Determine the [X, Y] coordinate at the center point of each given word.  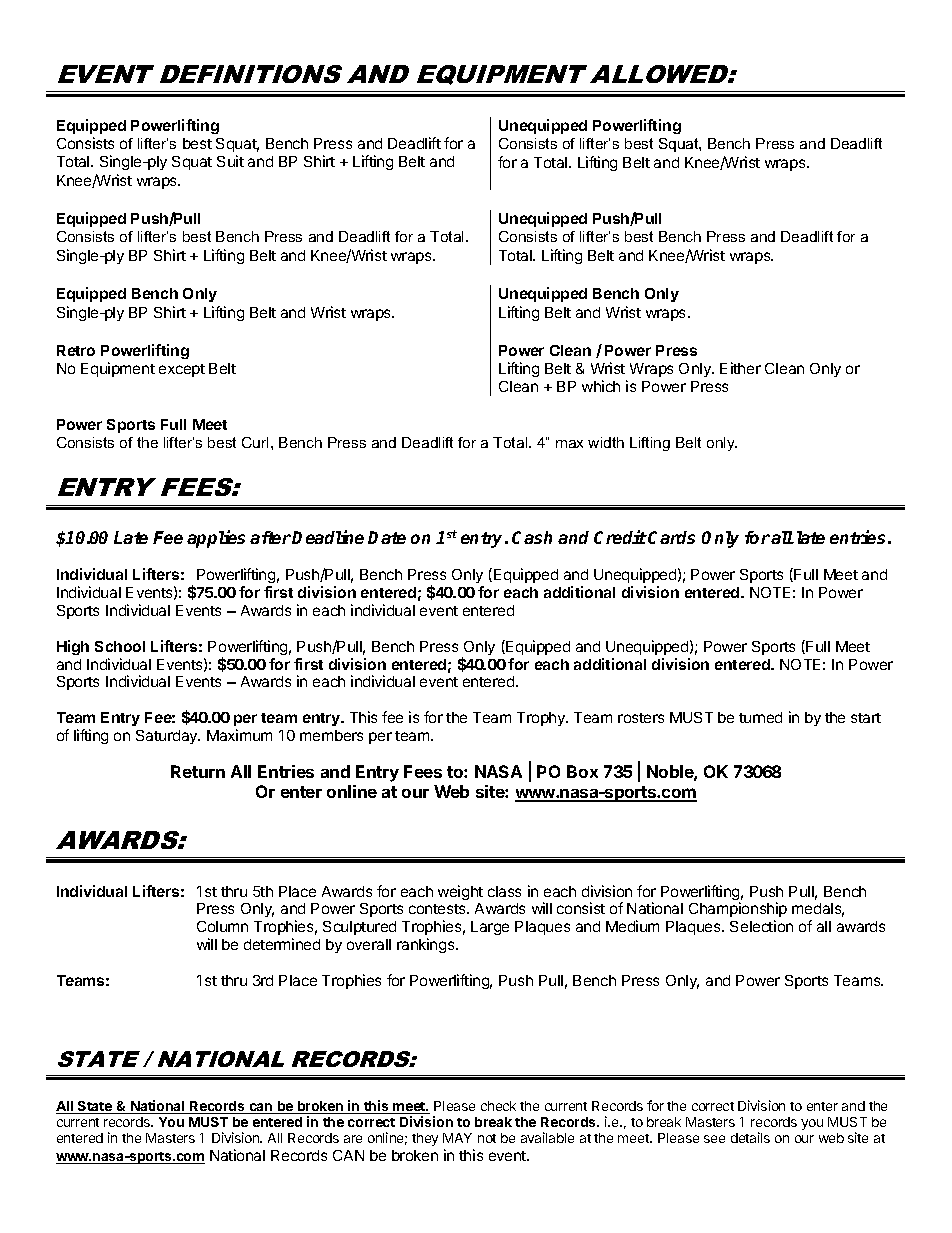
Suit [230, 161]
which [601, 386]
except [182, 370]
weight [460, 892]
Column [222, 926]
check [498, 1106]
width [606, 442]
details [750, 1137]
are [353, 1139]
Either [740, 368]
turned [760, 717]
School [120, 646]
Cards [671, 537]
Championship [738, 911]
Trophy [542, 719]
